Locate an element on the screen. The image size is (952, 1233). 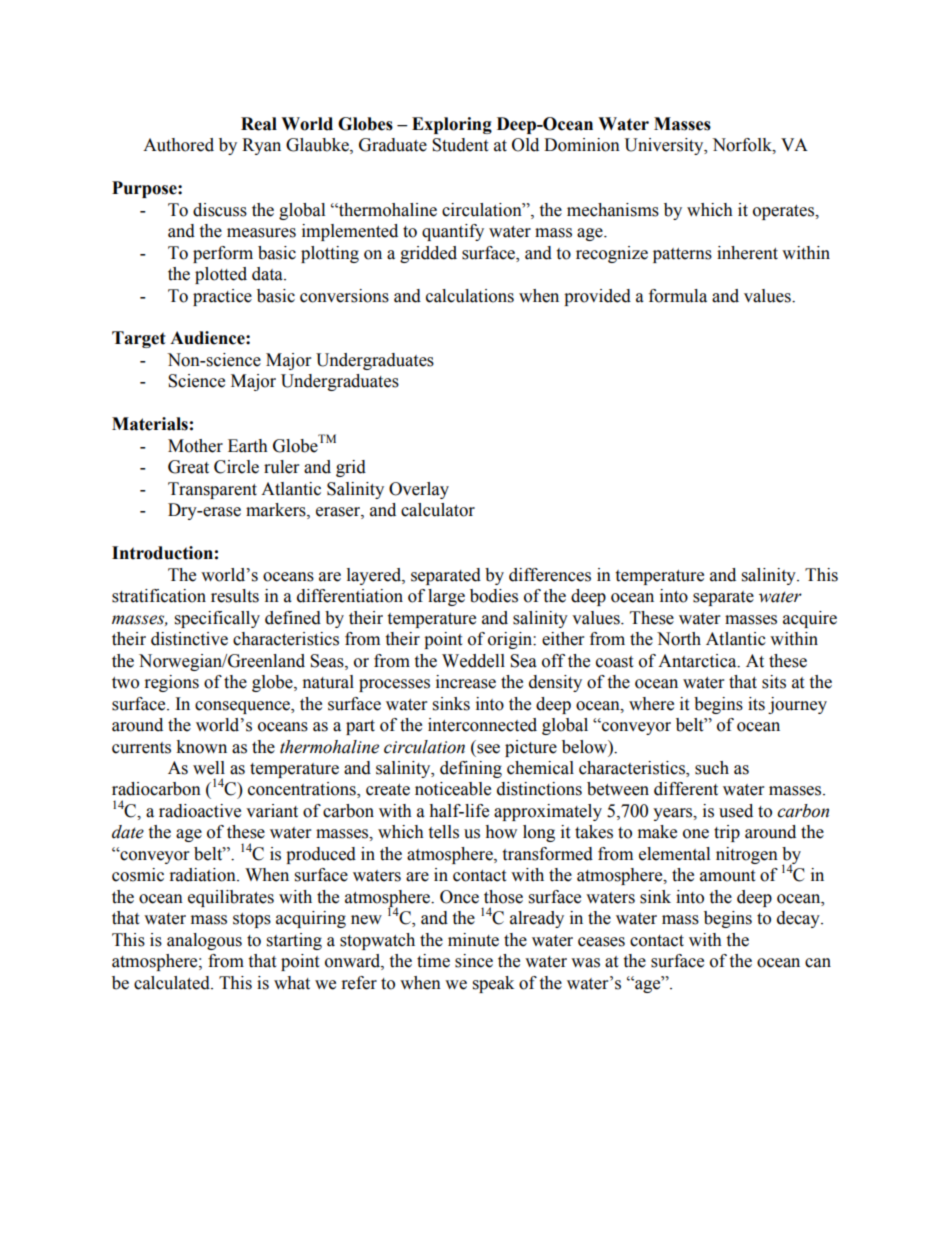
known is located at coordinates (201, 747).
